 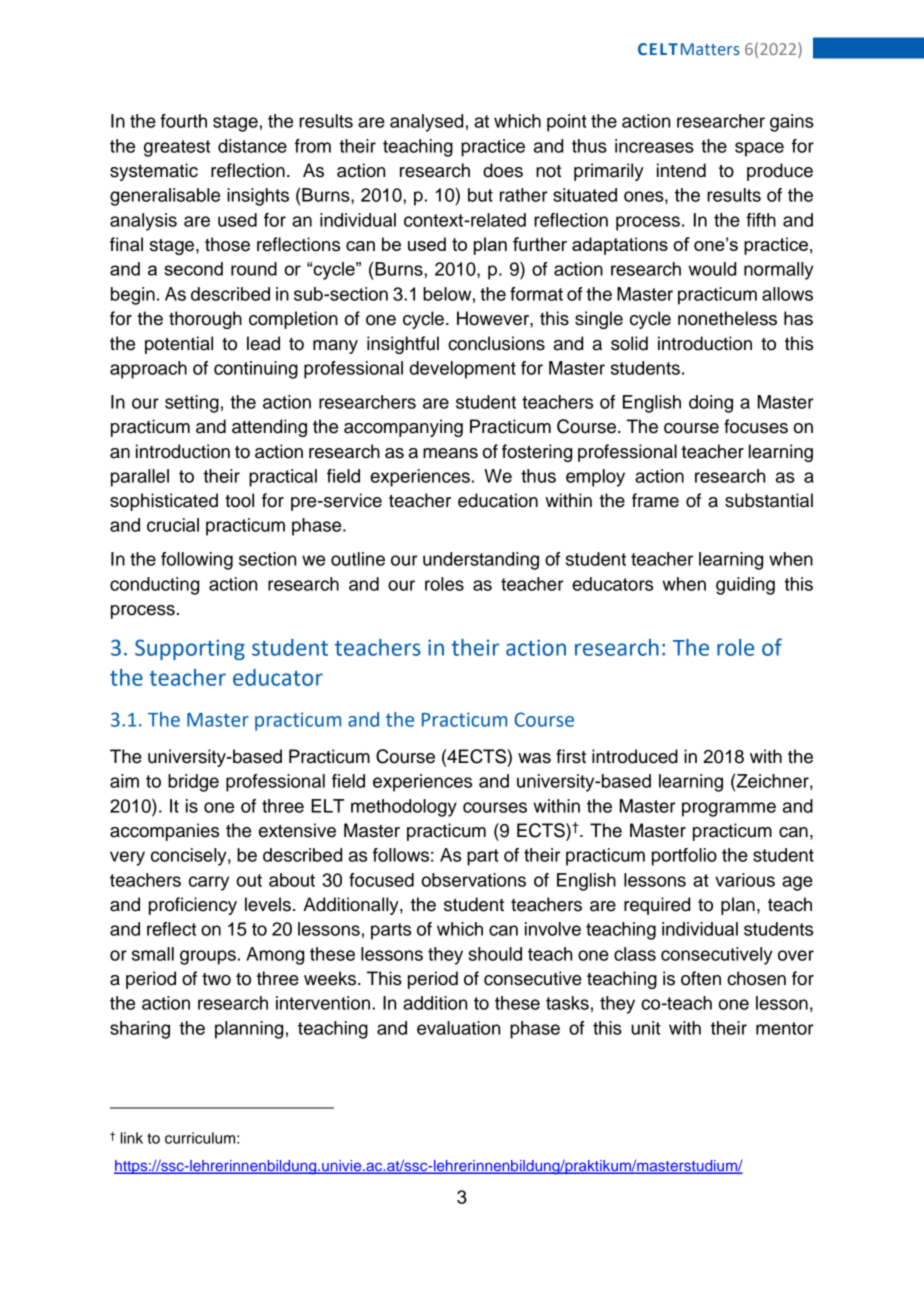 What do you see at coordinates (534, 758) in the image?
I see `was` at bounding box center [534, 758].
